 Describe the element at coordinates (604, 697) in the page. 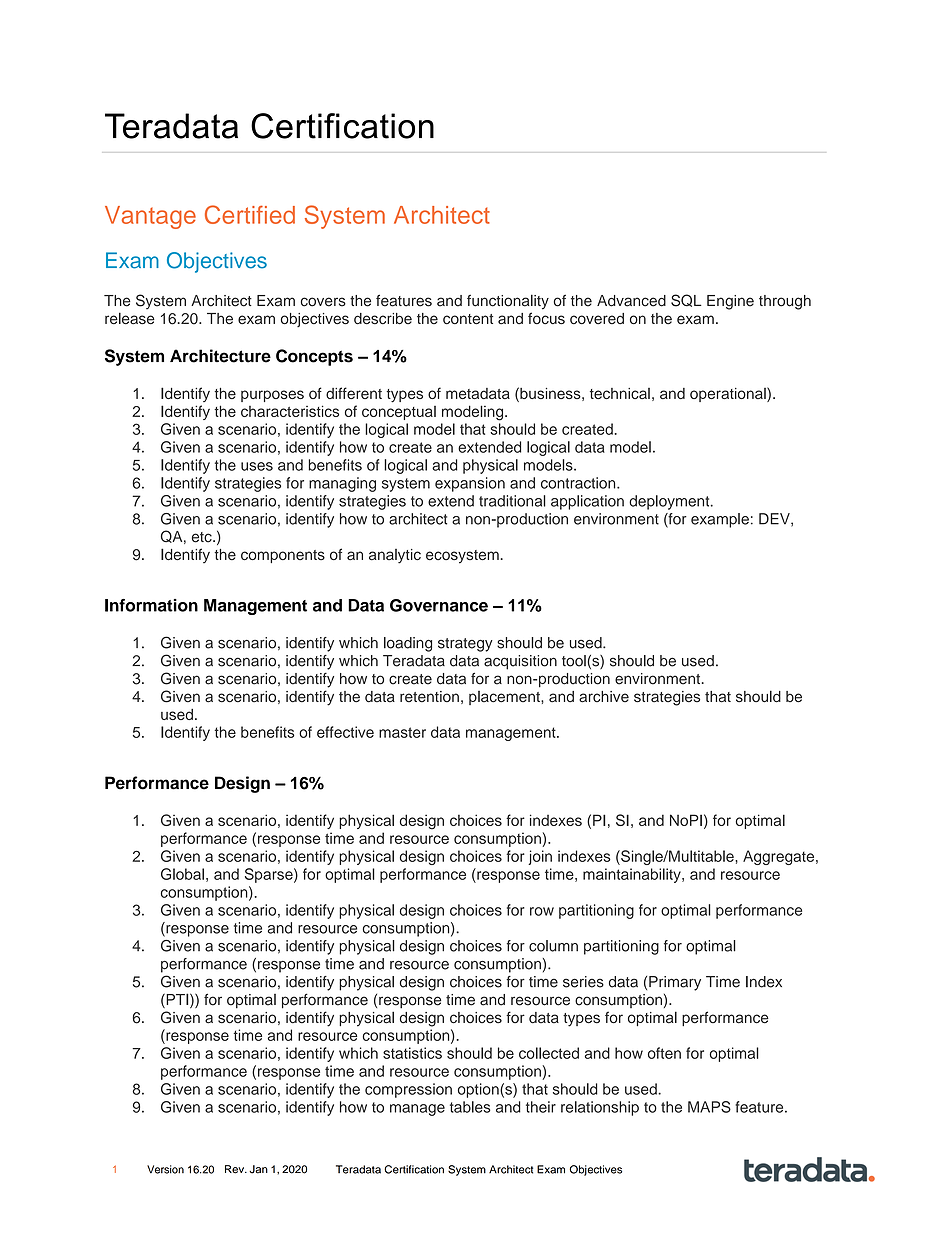

I see `archive` at that location.
